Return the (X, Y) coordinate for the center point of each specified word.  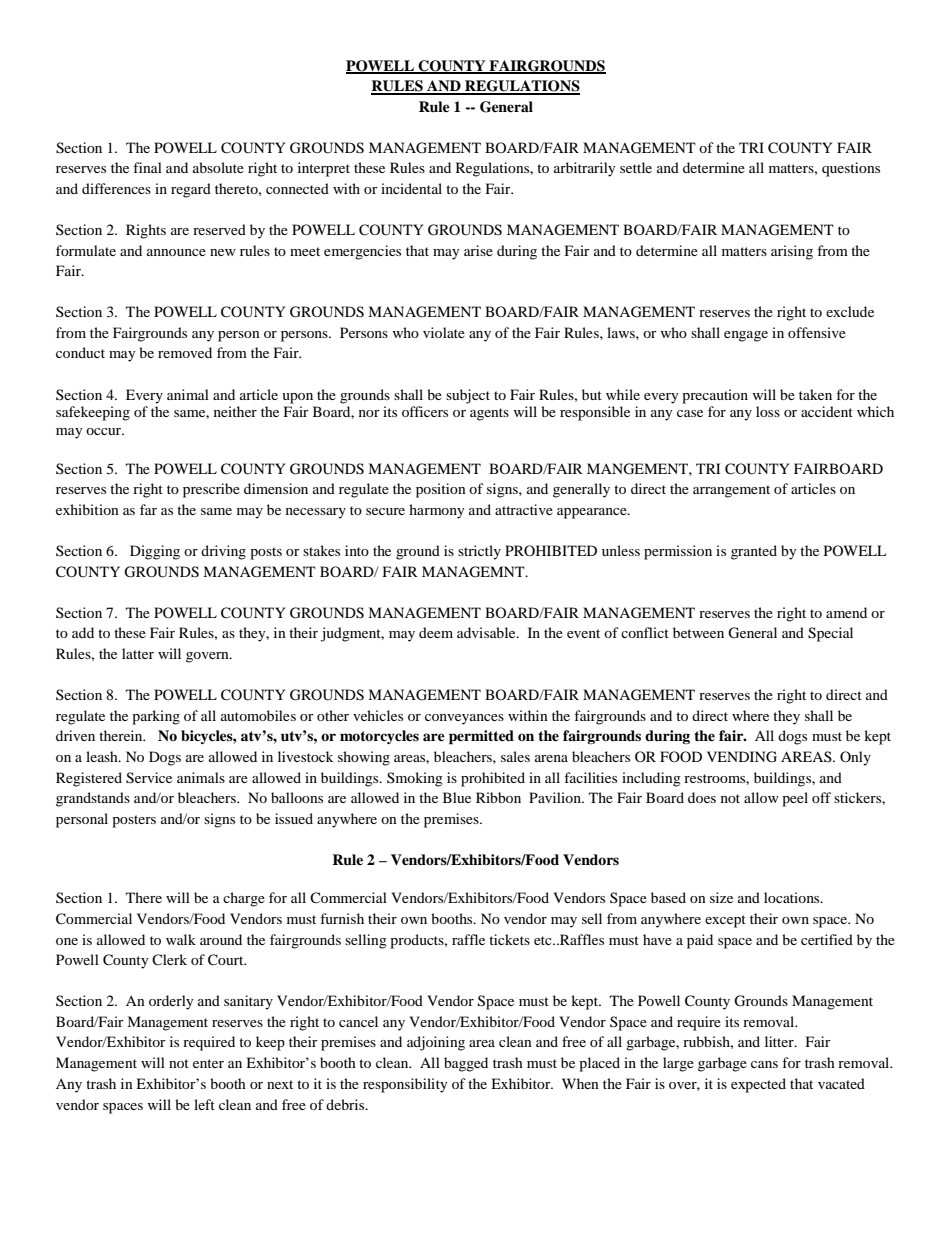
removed (185, 352)
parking (156, 717)
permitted (481, 737)
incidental (411, 188)
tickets (509, 939)
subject (468, 396)
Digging (155, 552)
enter (208, 1063)
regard (191, 190)
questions (851, 169)
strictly (479, 552)
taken (815, 394)
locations (793, 897)
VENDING (742, 757)
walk (181, 939)
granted (754, 552)
